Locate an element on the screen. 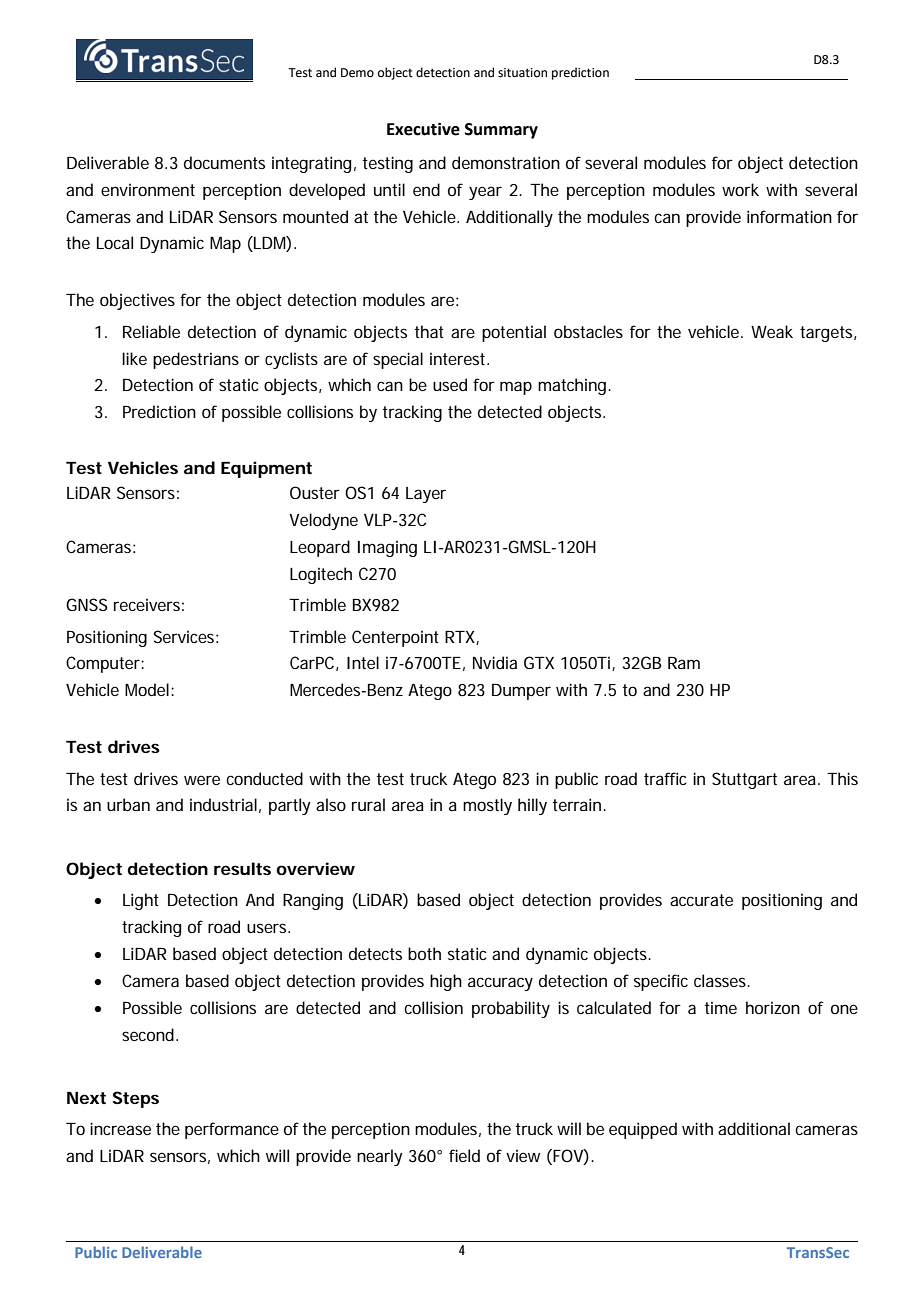 This screenshot has height=1308, width=924. documents is located at coordinates (224, 162).
